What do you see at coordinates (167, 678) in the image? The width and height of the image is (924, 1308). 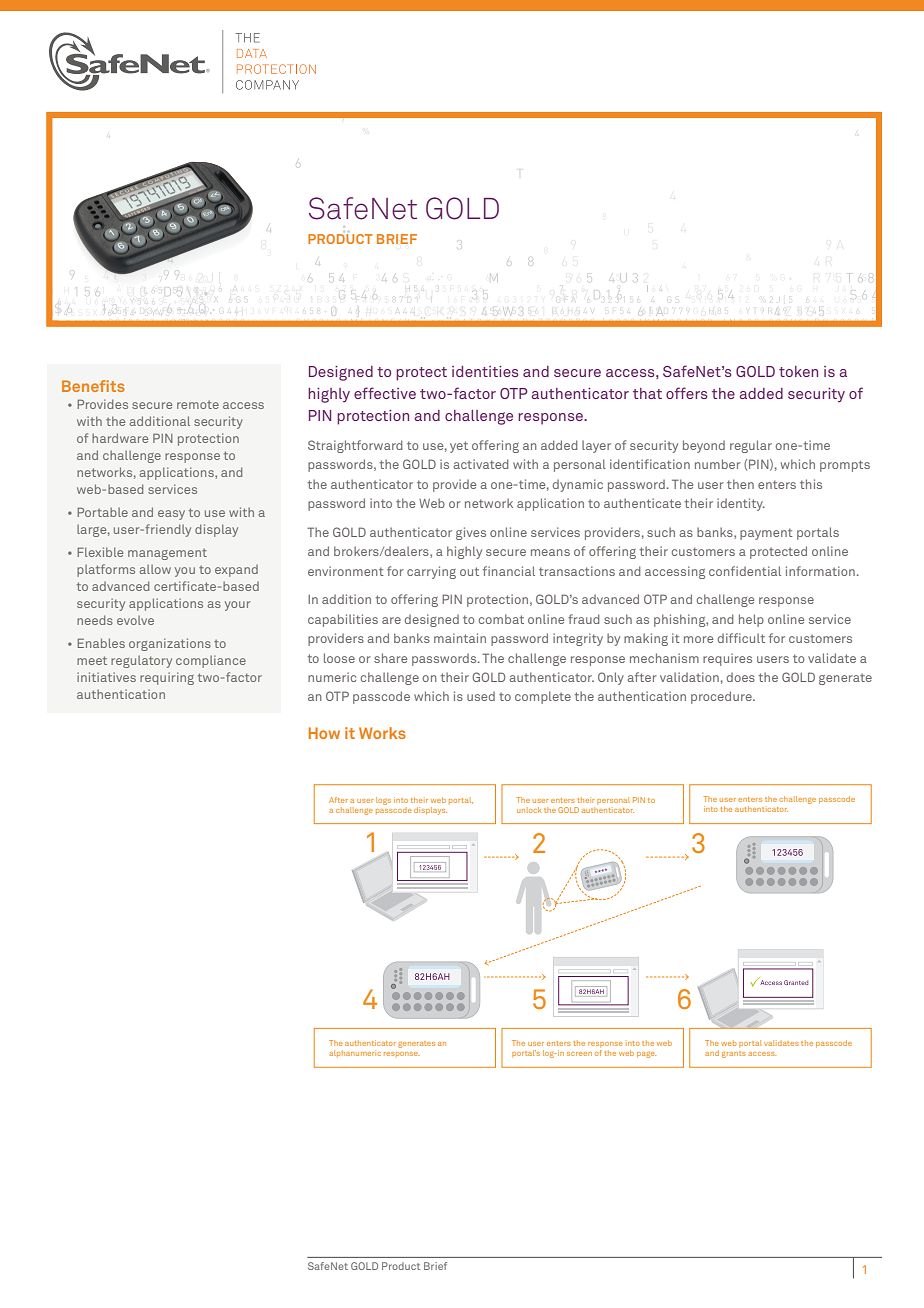 I see `requiring` at bounding box center [167, 678].
